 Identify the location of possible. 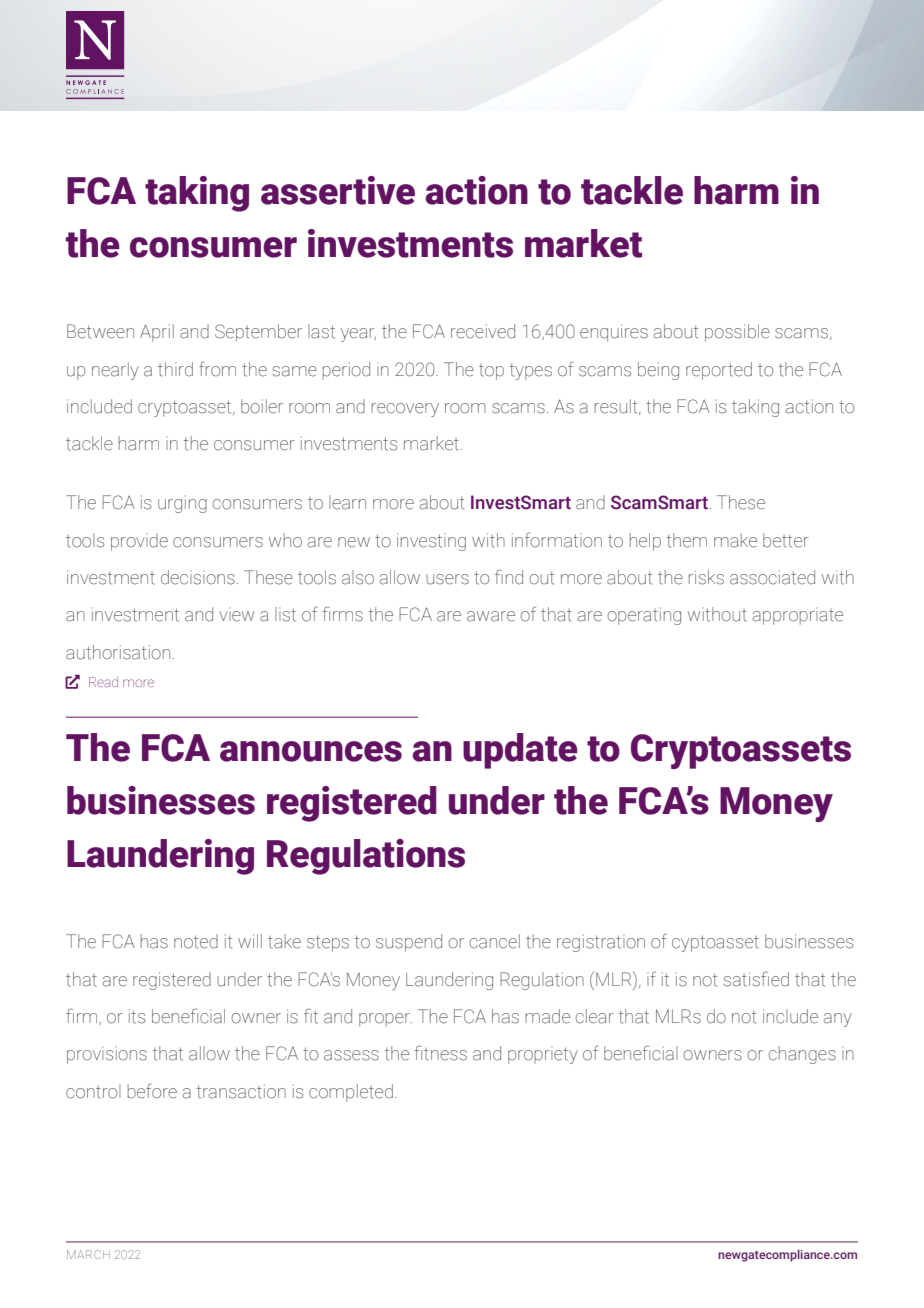
(737, 333).
